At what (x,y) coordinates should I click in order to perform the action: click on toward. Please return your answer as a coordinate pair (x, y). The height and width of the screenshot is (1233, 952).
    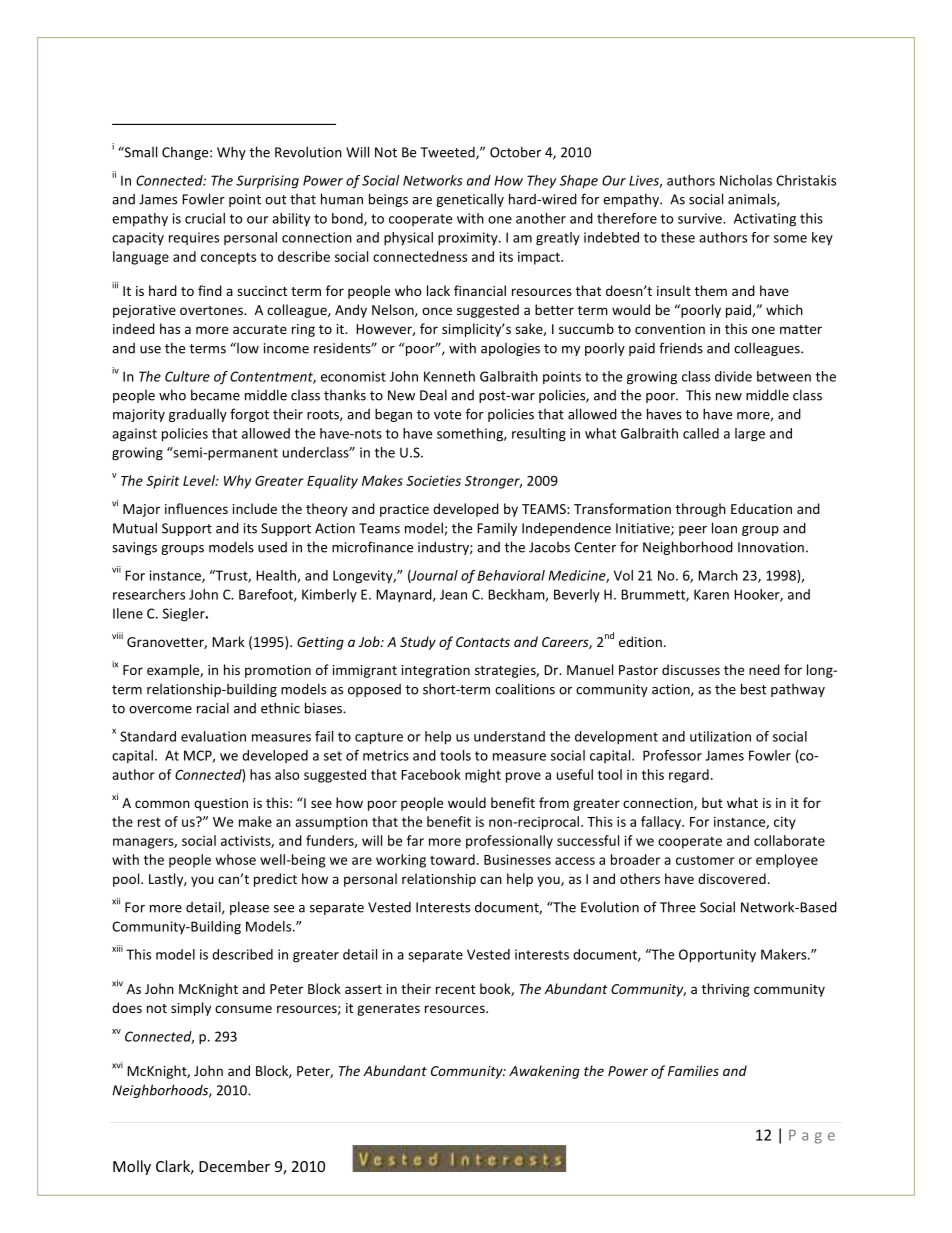
    Looking at the image, I should click on (452, 859).
